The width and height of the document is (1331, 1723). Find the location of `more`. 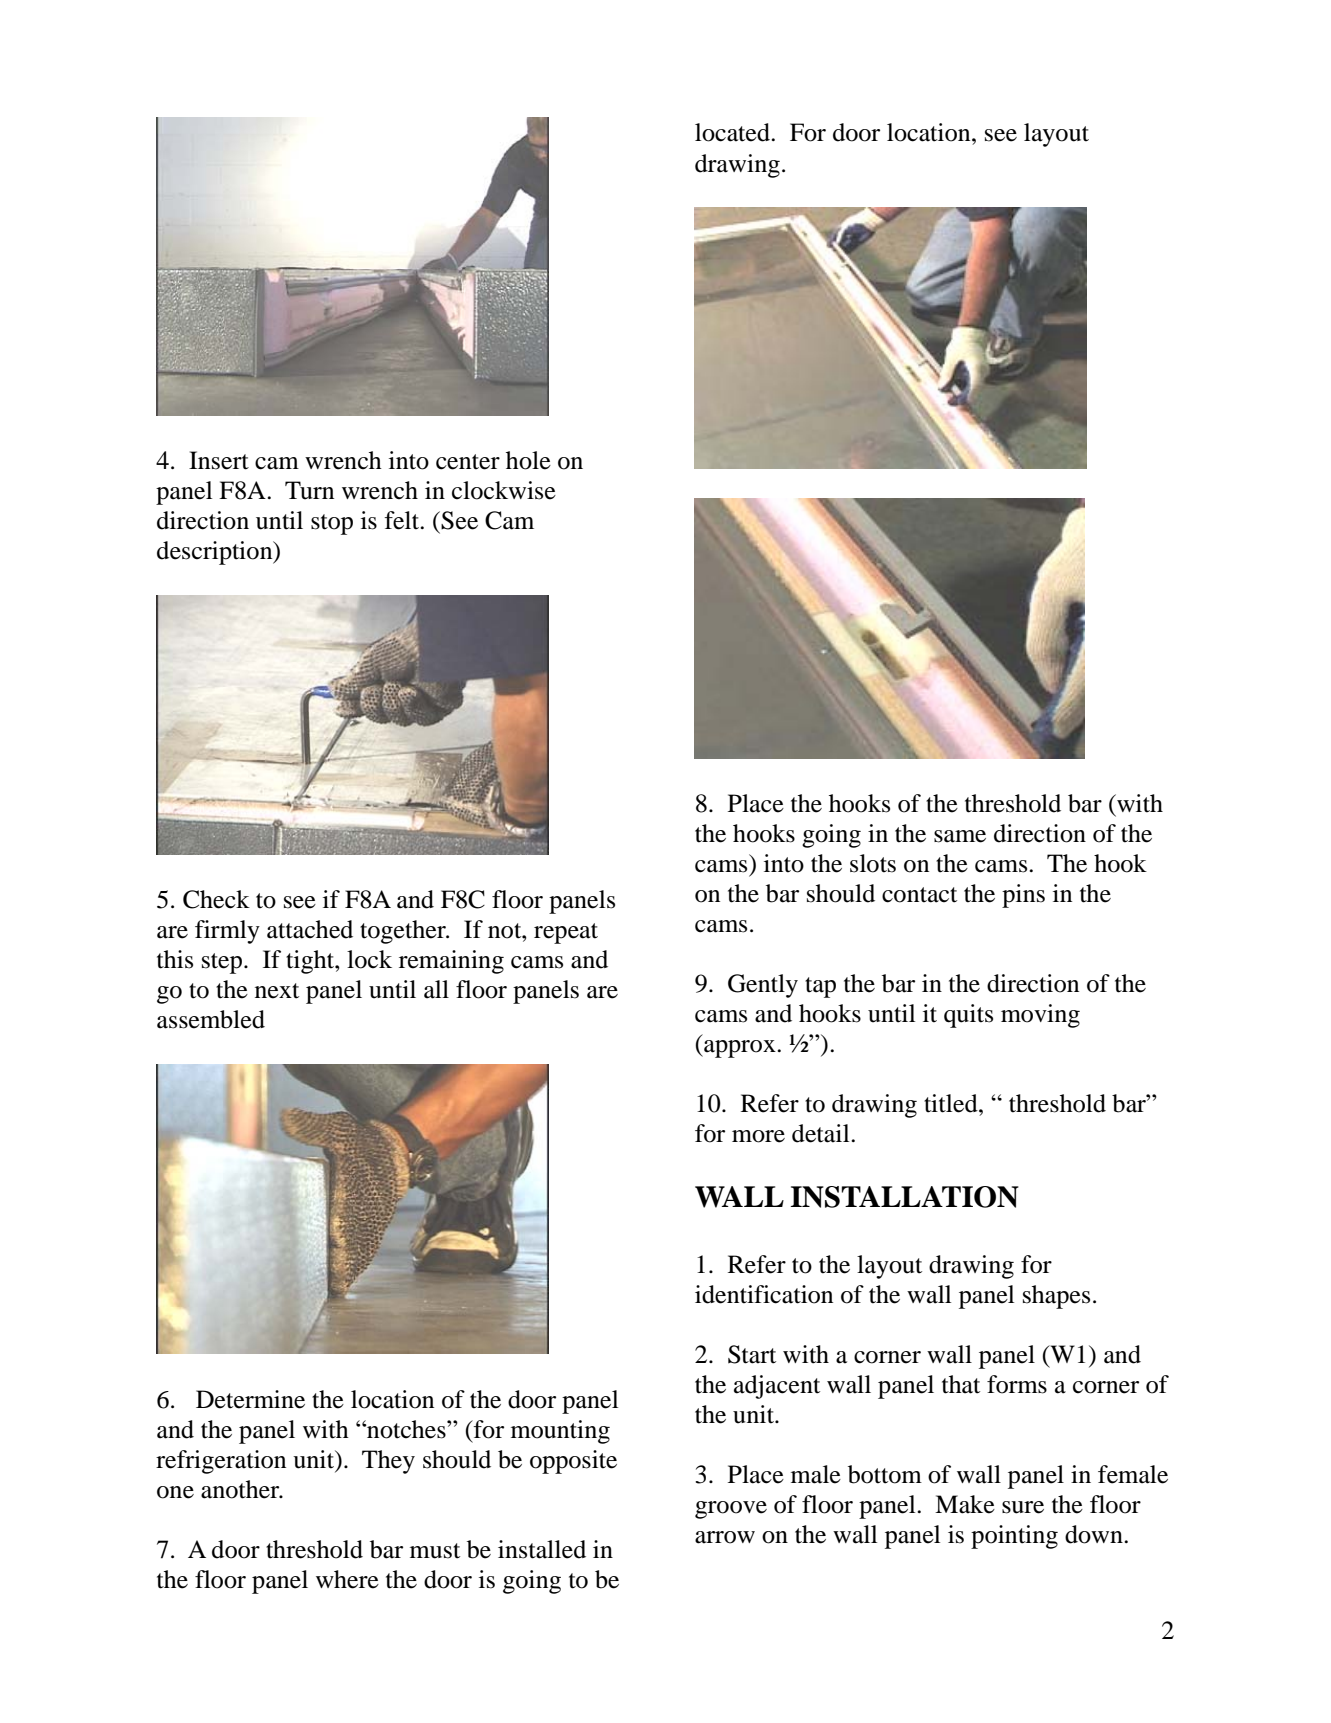

more is located at coordinates (758, 1136).
